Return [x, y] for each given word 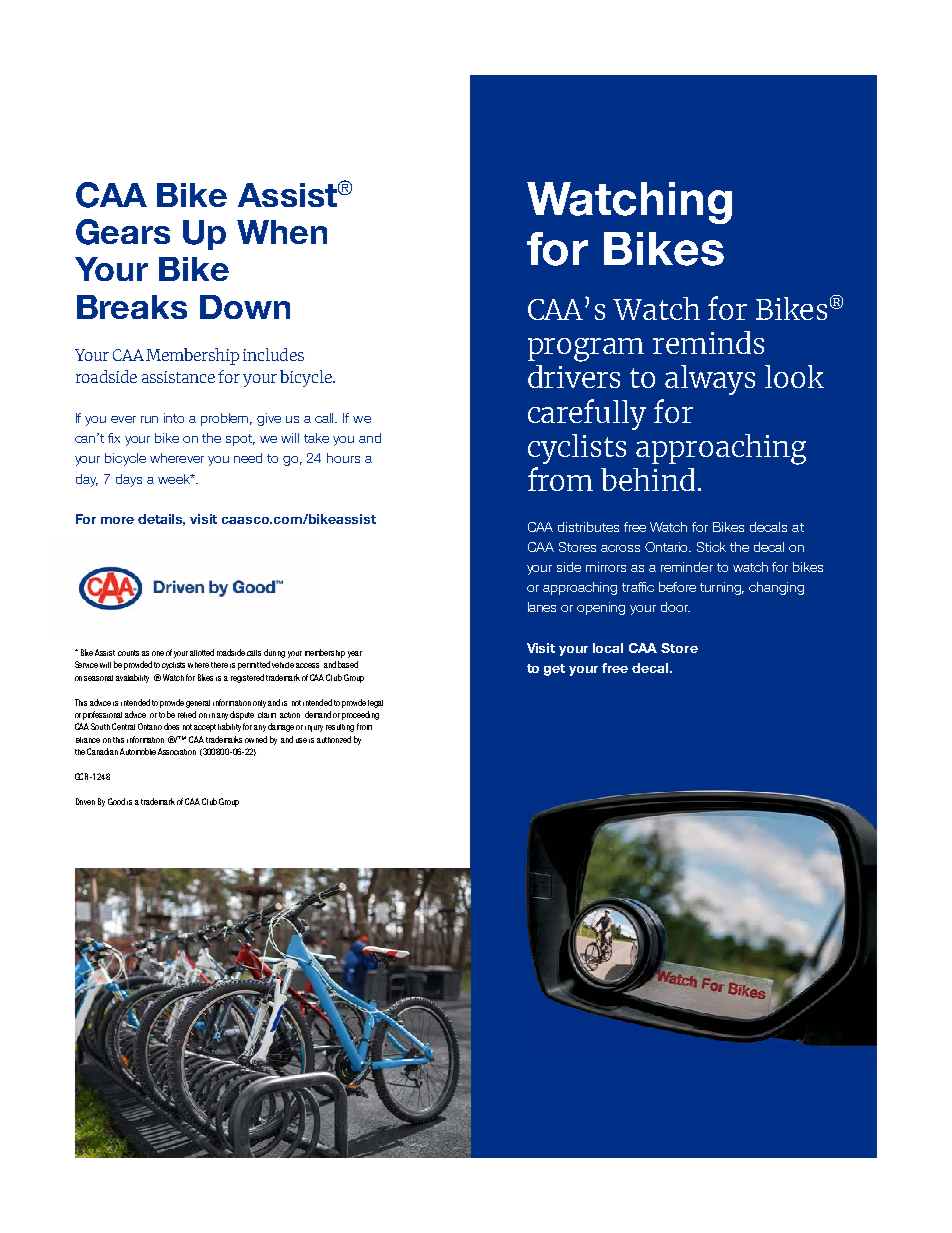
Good [116, 801]
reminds [708, 342]
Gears [123, 232]
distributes [588, 527]
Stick [711, 547]
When [282, 232]
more [117, 520]
